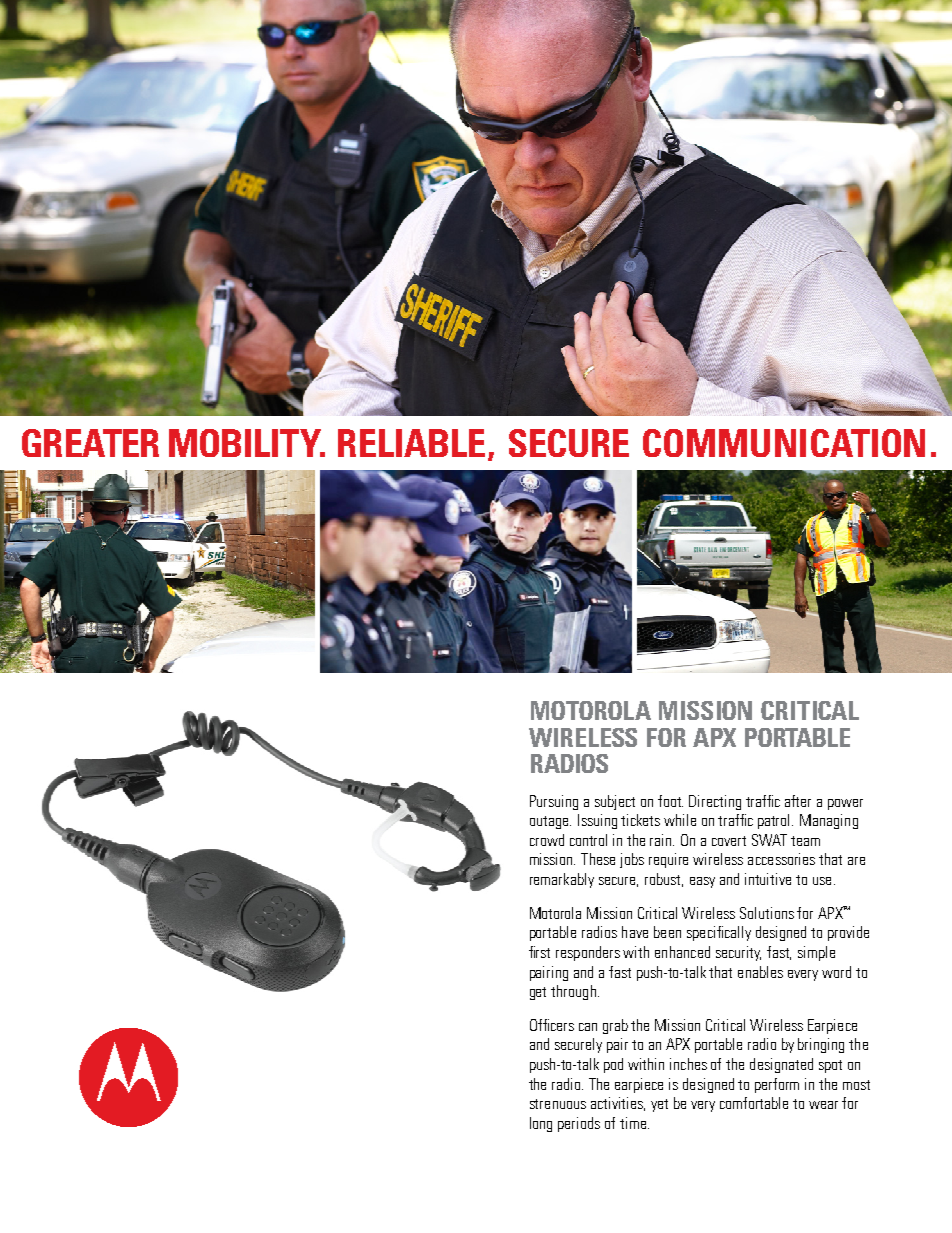 The image size is (952, 1233). What do you see at coordinates (784, 443) in the screenshot?
I see `COMMUNICATION` at bounding box center [784, 443].
